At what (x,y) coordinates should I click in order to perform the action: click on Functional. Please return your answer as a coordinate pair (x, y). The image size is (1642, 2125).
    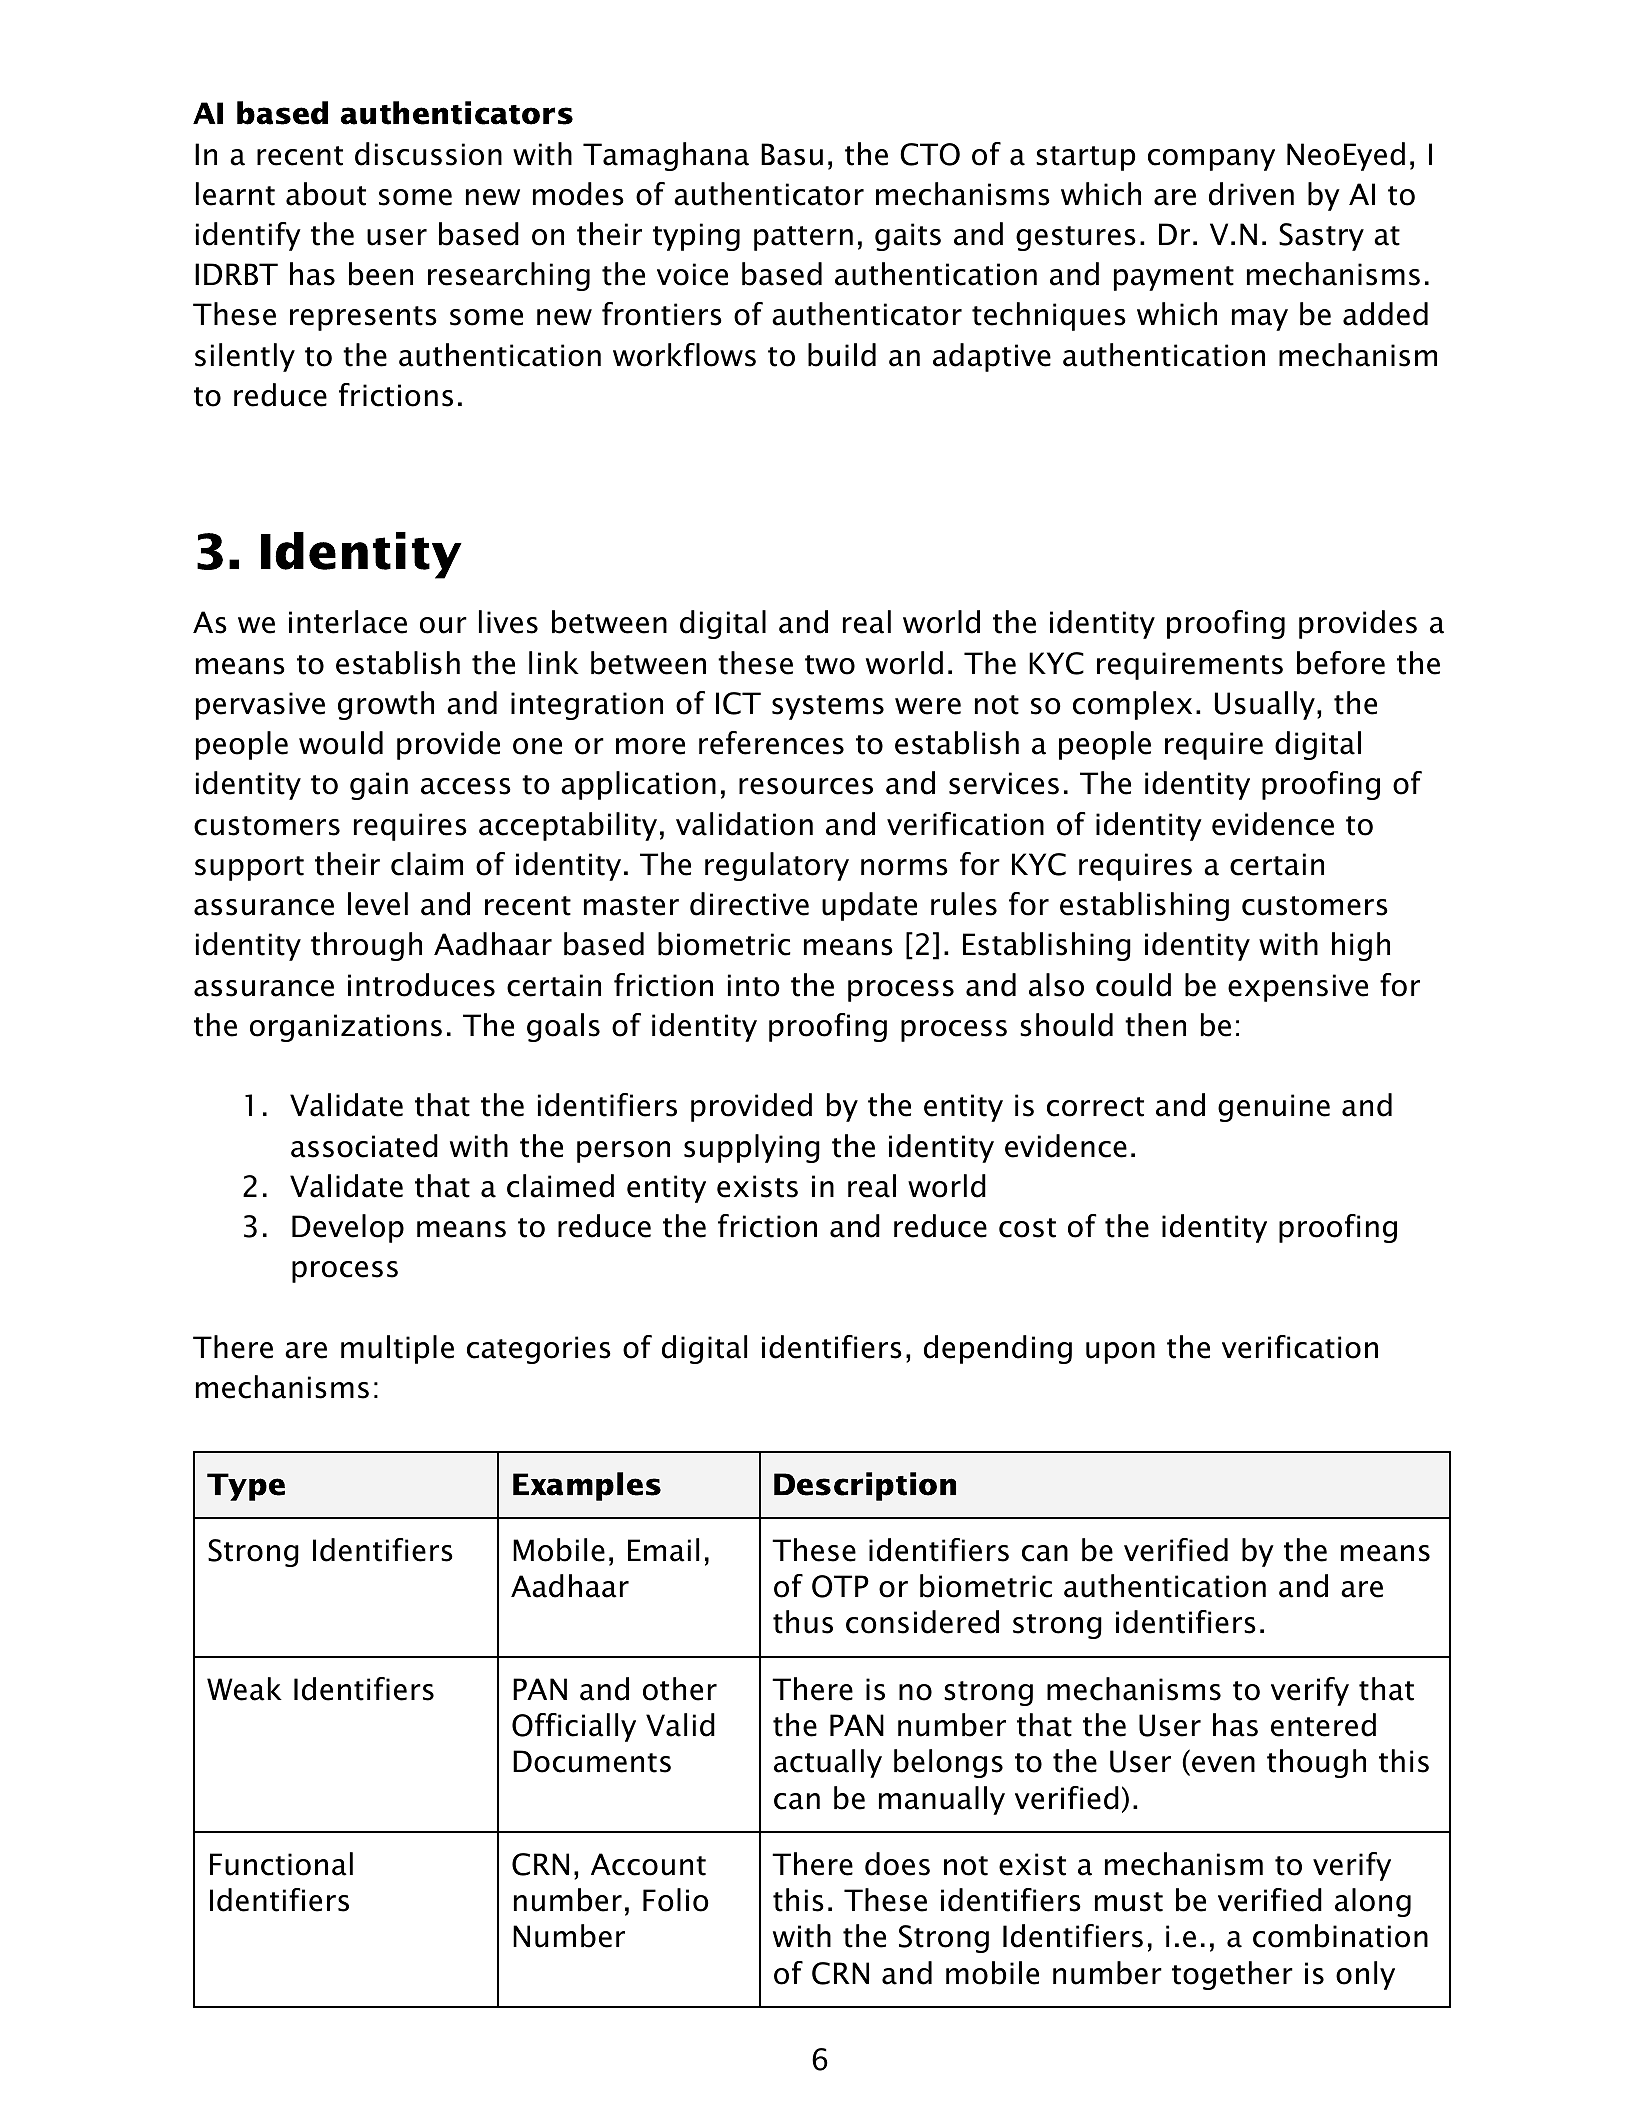
    Looking at the image, I should click on (281, 1864).
